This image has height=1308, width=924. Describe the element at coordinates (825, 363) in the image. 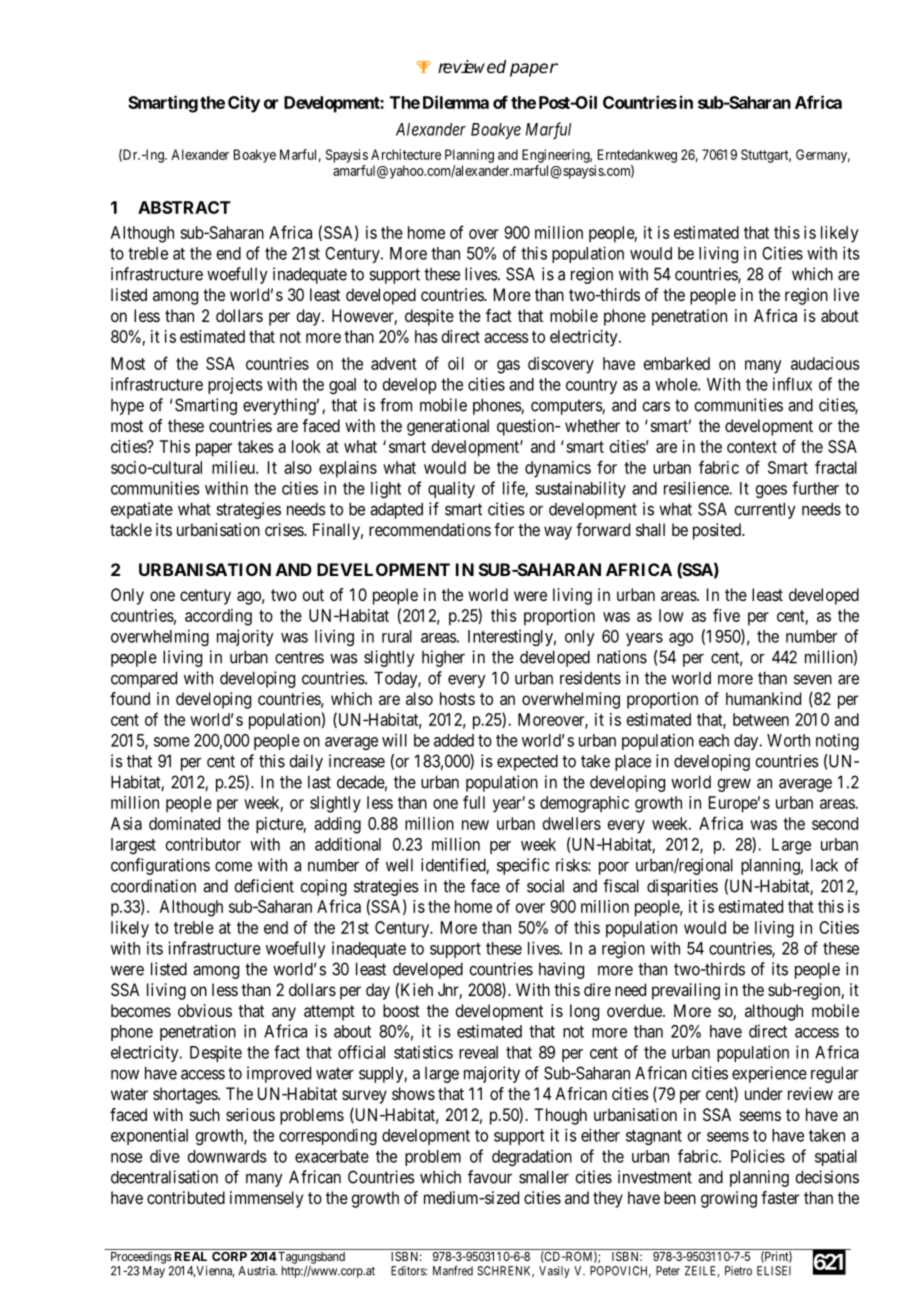

I see `audacious` at that location.
